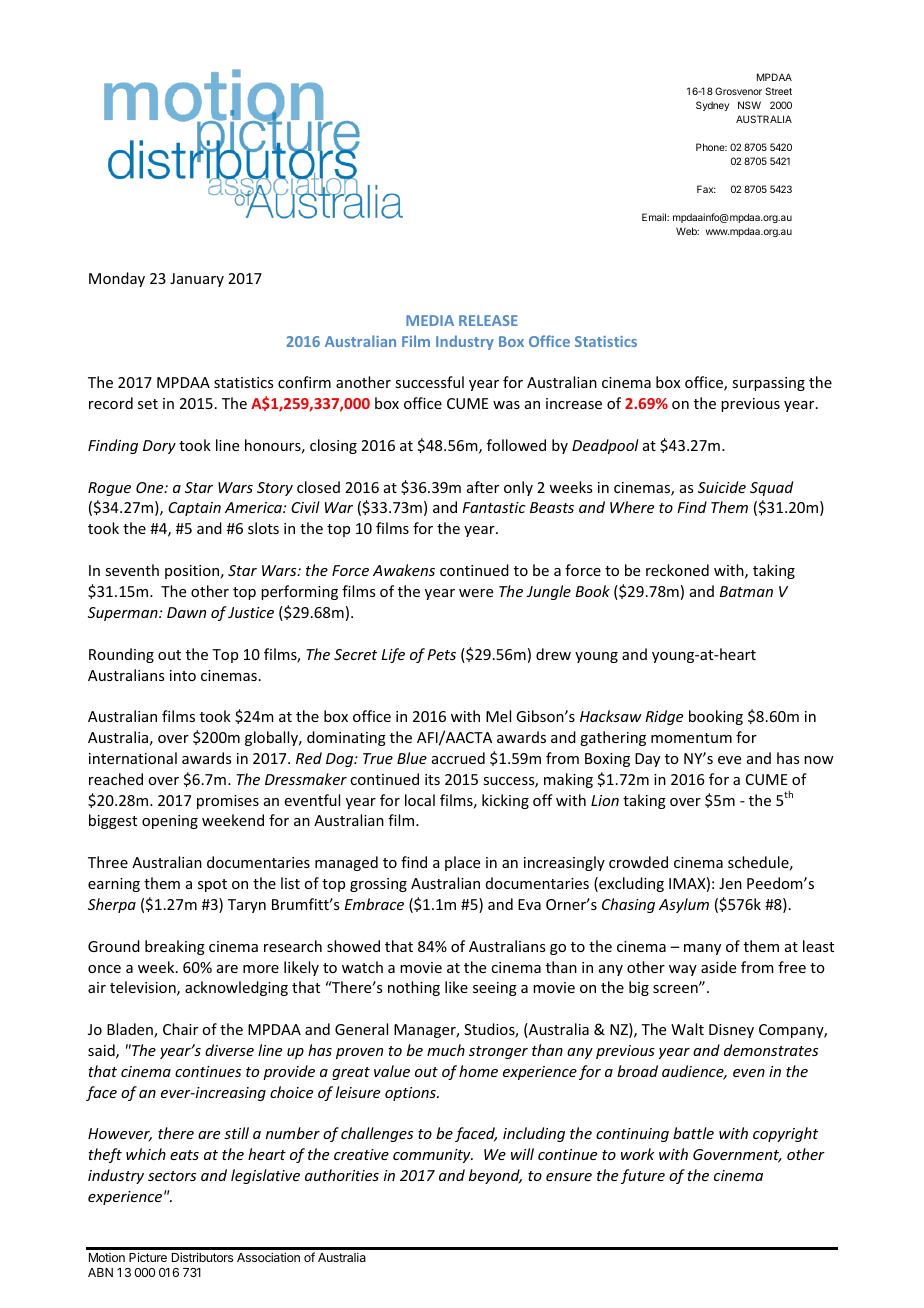 This document has width=924, height=1308. Describe the element at coordinates (148, 404) in the document. I see `set` at that location.
